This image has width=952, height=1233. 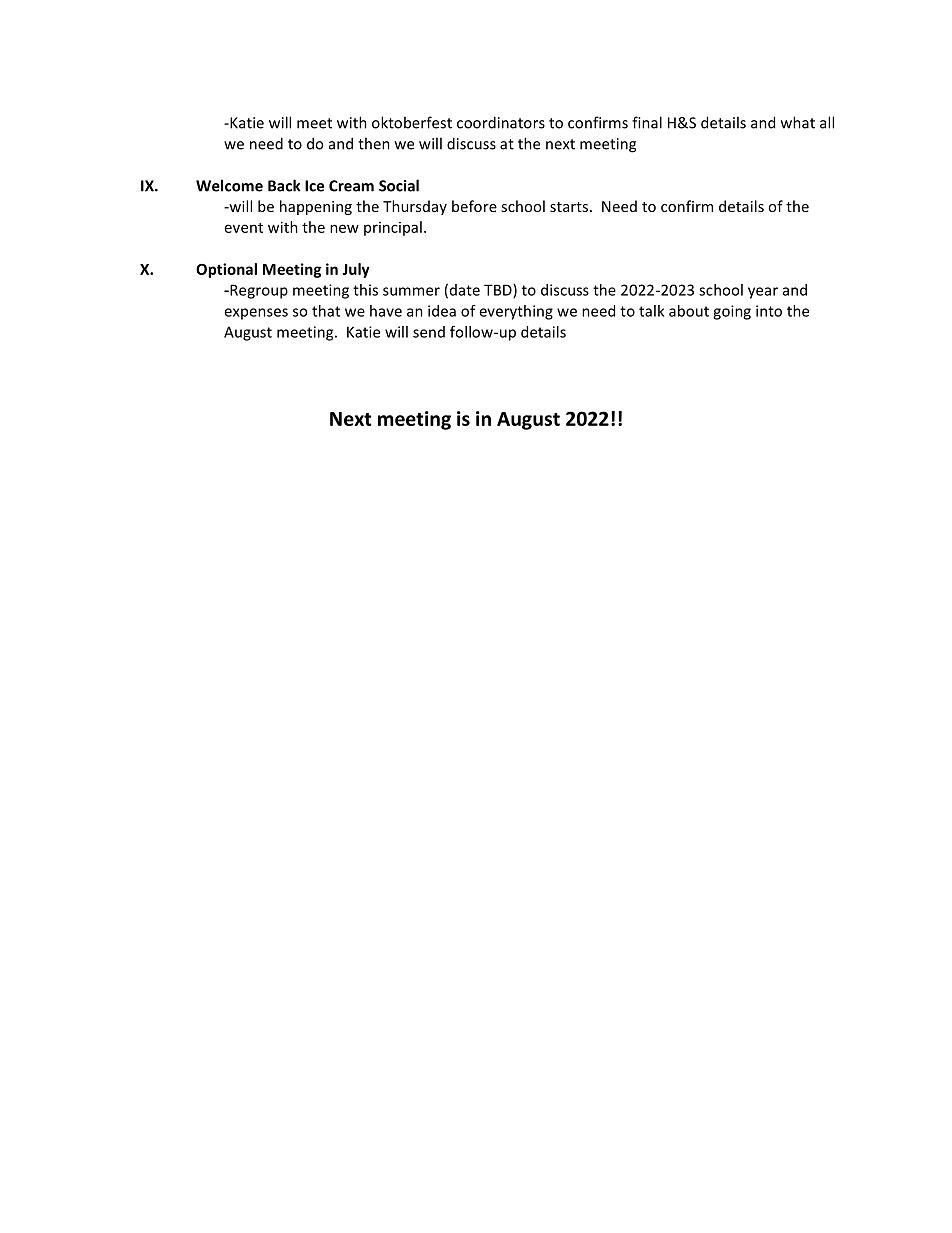 I want to click on expenses, so click(x=256, y=314).
